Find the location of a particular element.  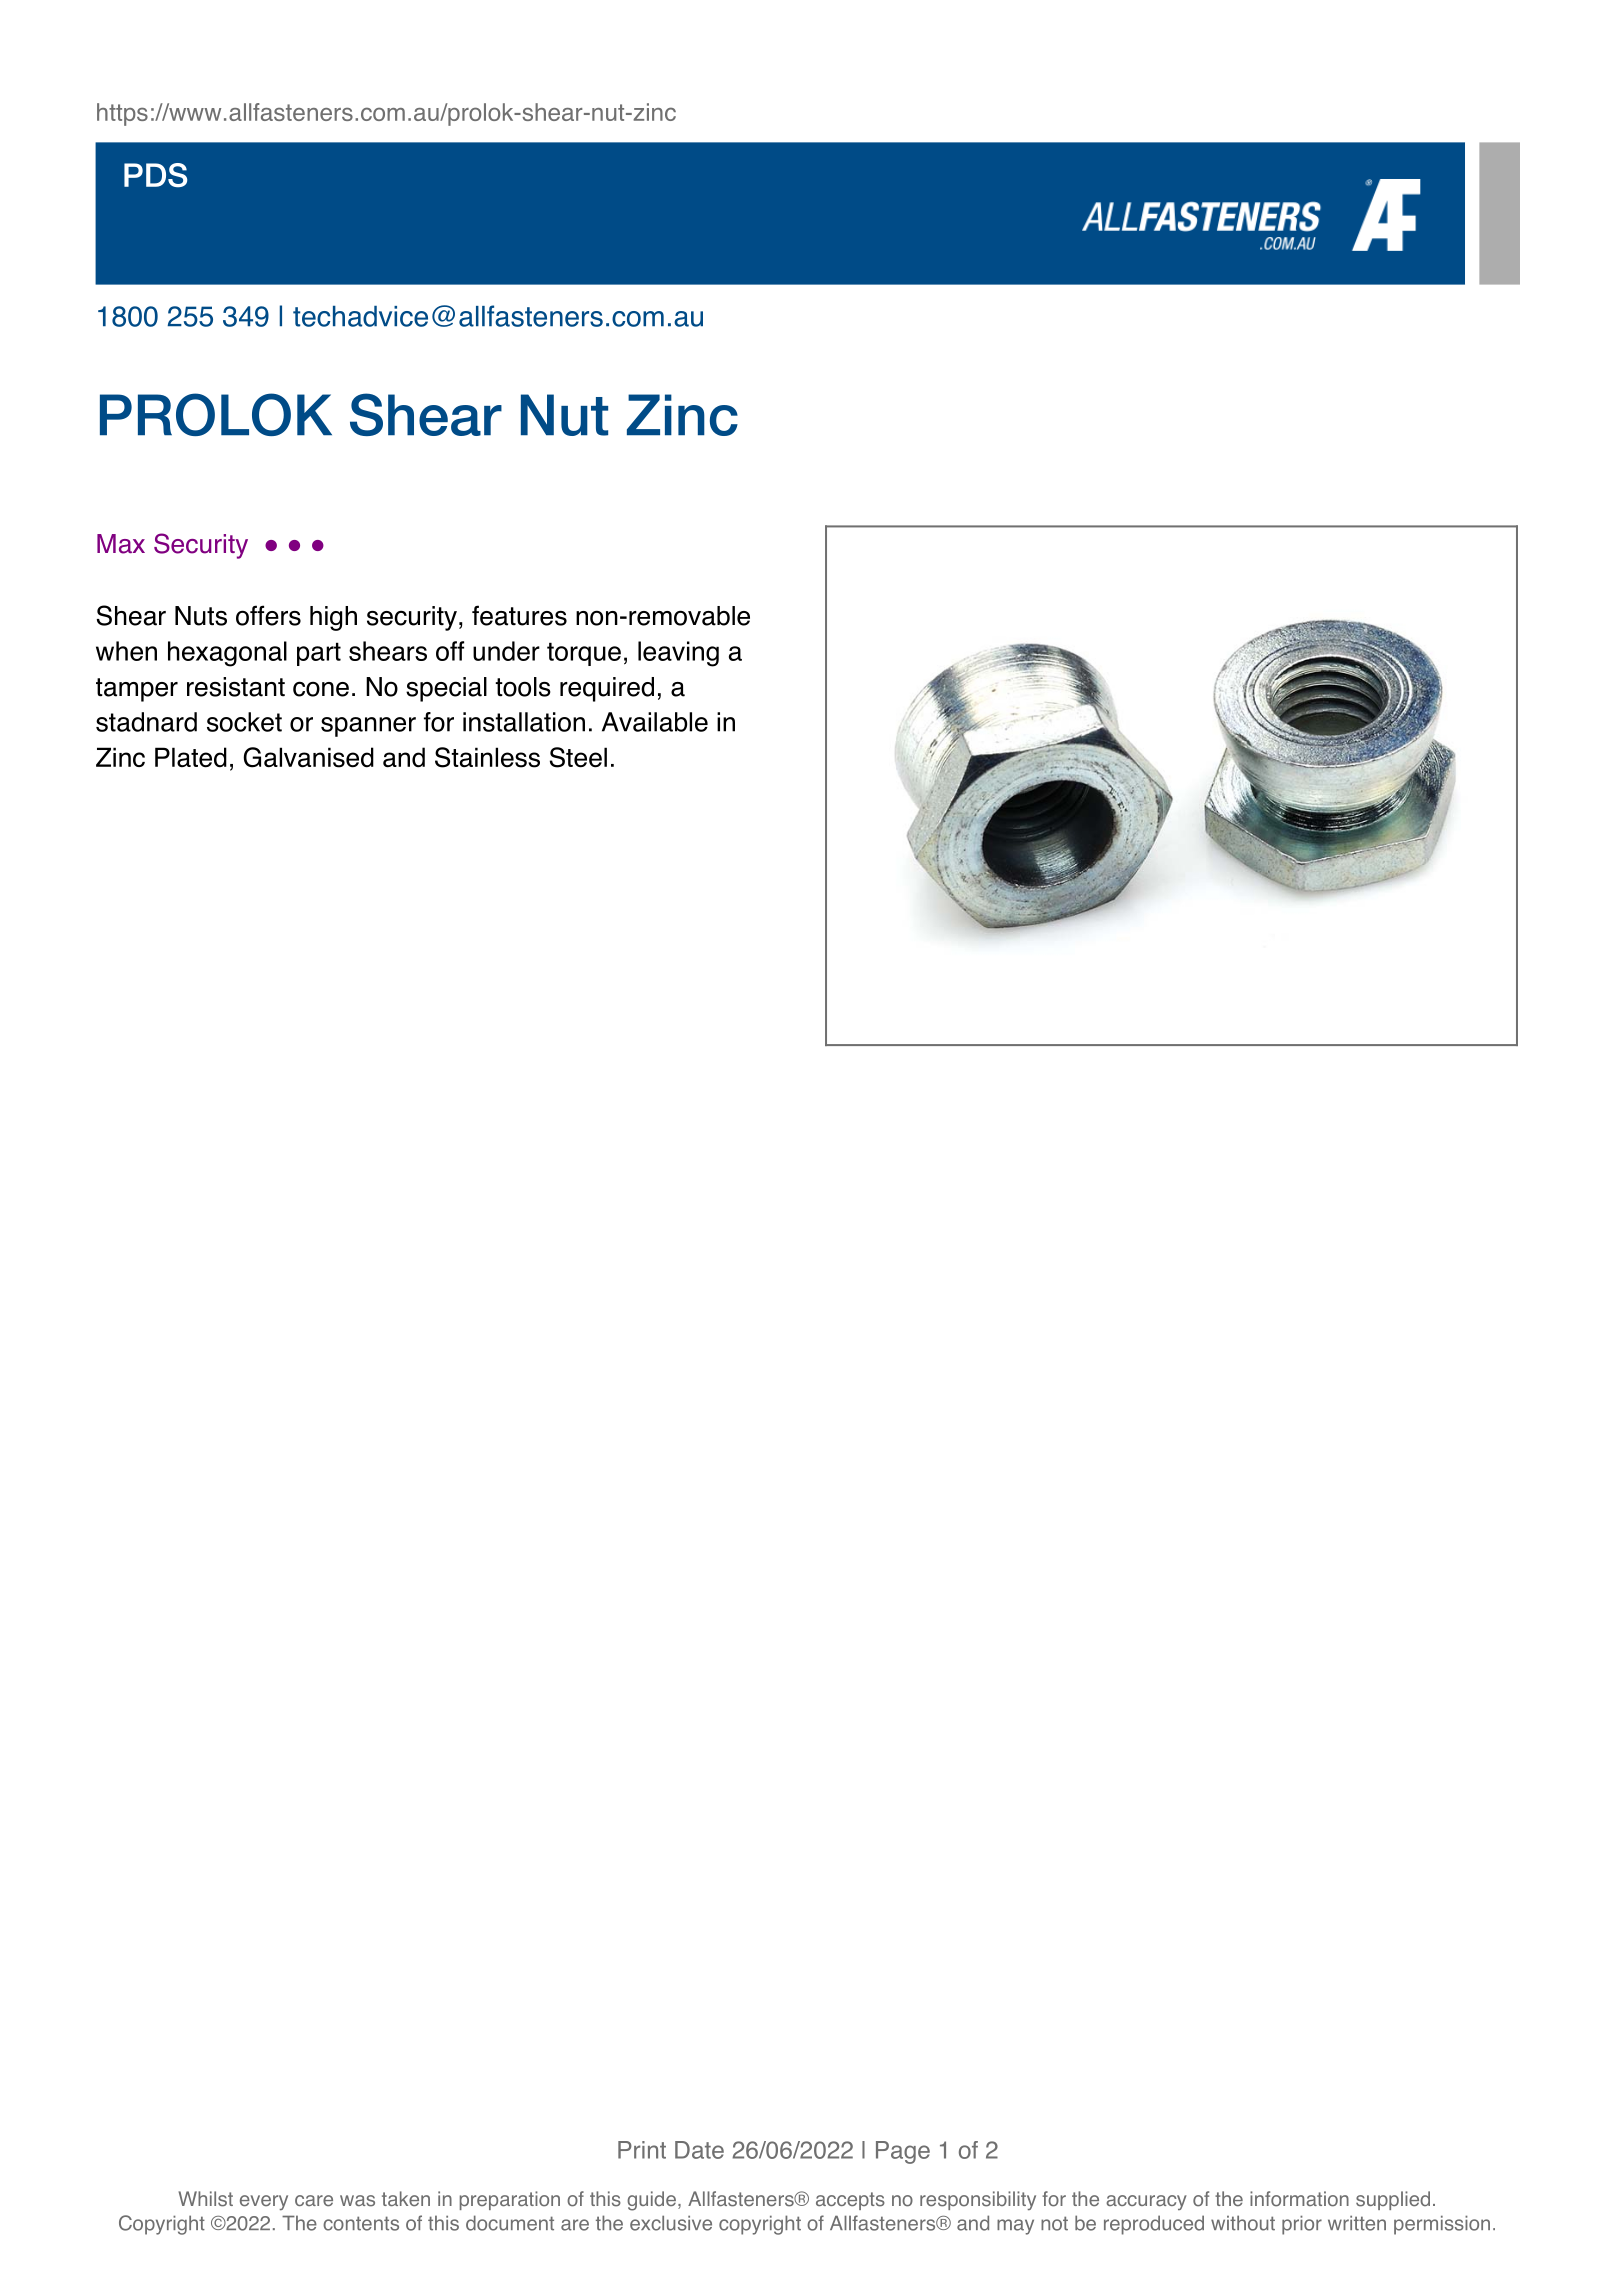

Steel is located at coordinates (578, 757).
